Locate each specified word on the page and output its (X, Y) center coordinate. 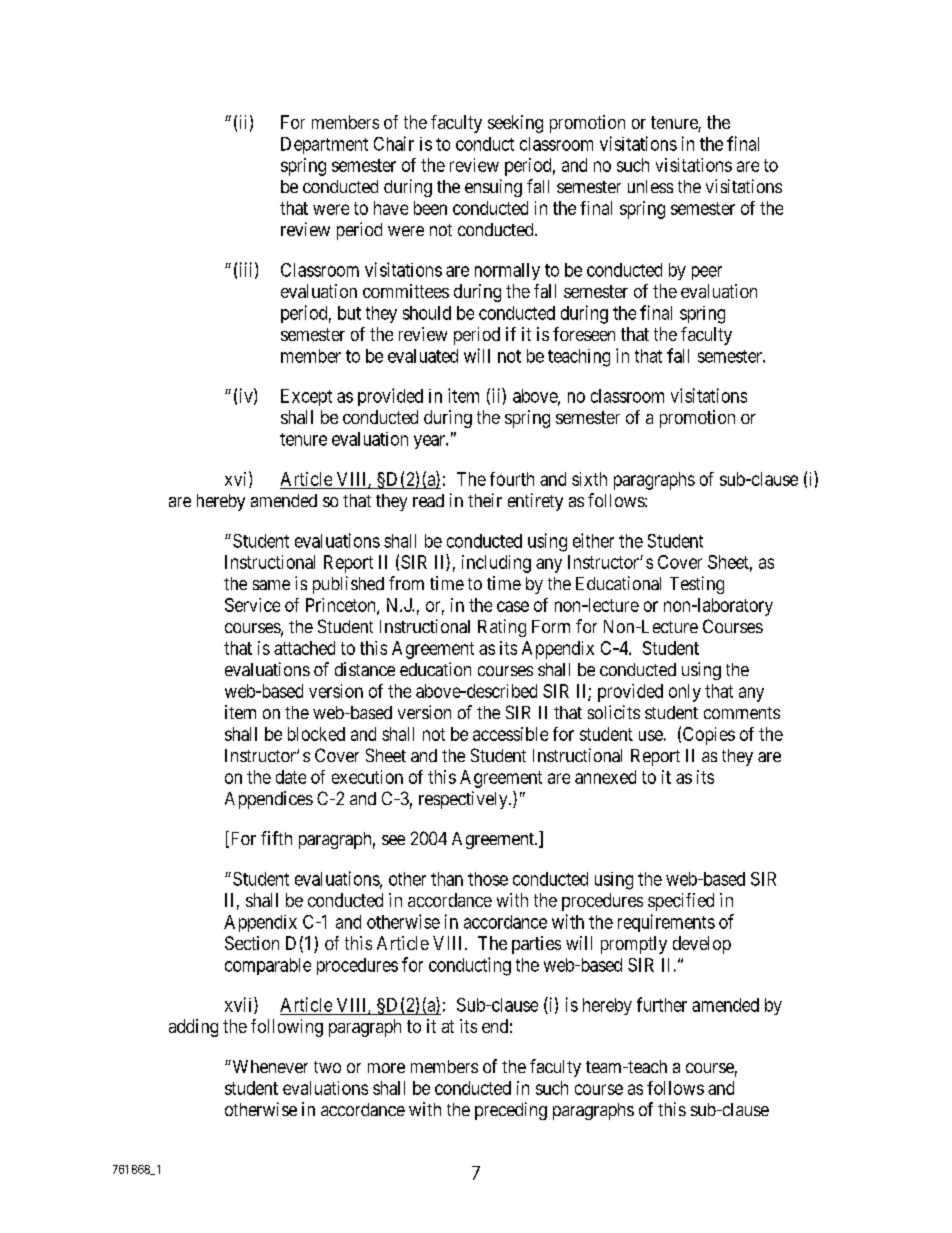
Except (306, 397)
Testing (697, 585)
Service (252, 605)
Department (324, 145)
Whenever (269, 1066)
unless (650, 186)
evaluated (423, 356)
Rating (502, 628)
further (662, 1004)
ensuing (493, 188)
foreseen (584, 334)
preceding (511, 1111)
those (488, 879)
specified (681, 902)
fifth (276, 838)
